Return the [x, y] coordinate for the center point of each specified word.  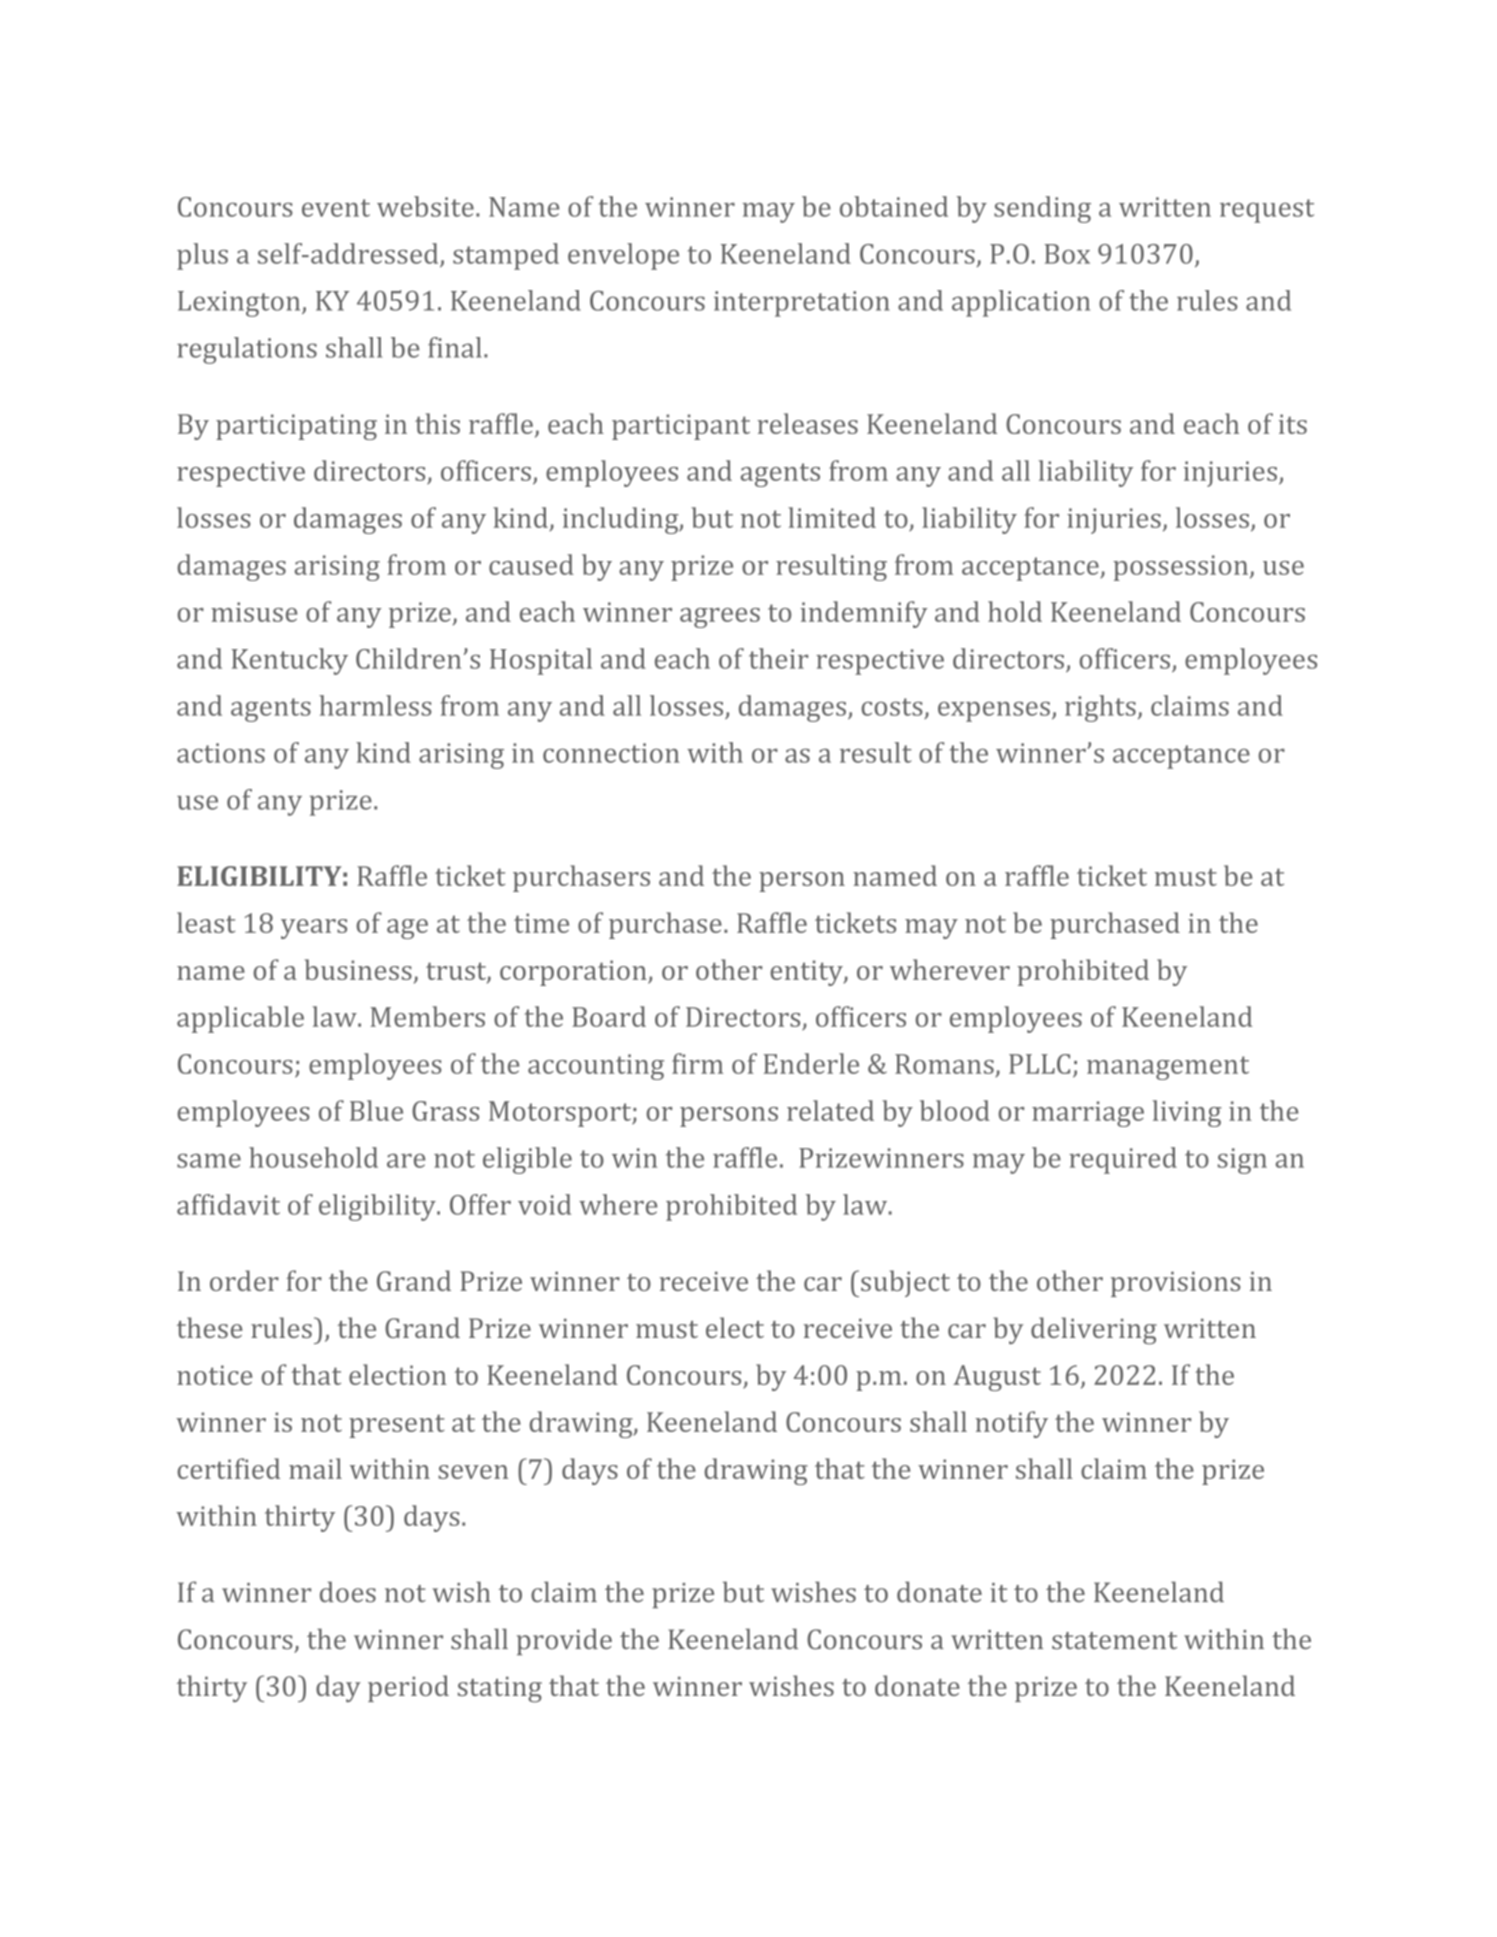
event [336, 208]
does [348, 1592]
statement [1114, 1641]
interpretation [802, 304]
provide [564, 1641]
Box [1067, 254]
